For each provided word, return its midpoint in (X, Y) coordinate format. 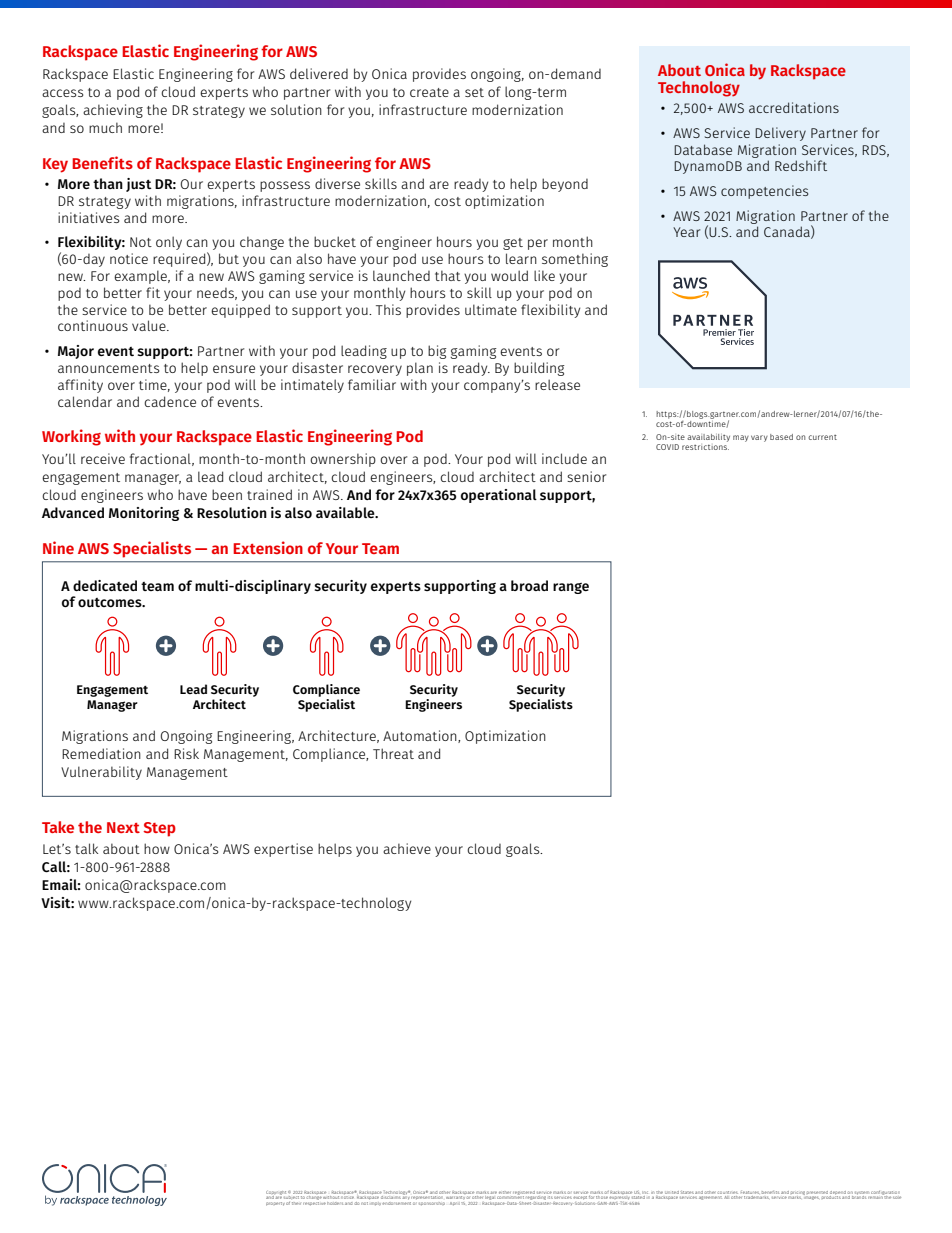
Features (750, 1192)
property (275, 1204)
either (505, 1192)
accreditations (794, 107)
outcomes (111, 602)
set (474, 92)
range (571, 588)
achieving (113, 111)
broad (529, 585)
